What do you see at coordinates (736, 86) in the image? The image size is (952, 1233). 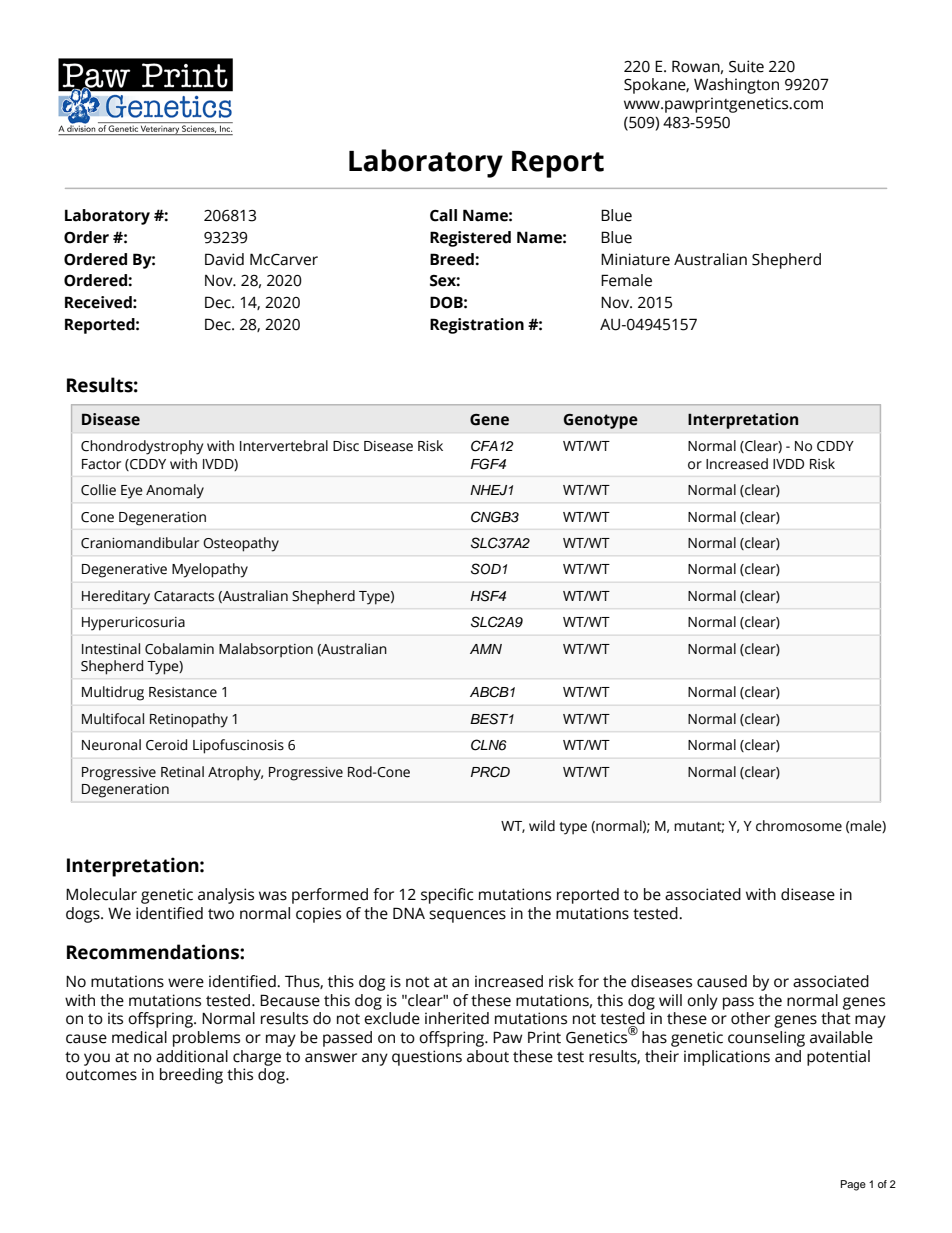 I see `Washington` at bounding box center [736, 86].
